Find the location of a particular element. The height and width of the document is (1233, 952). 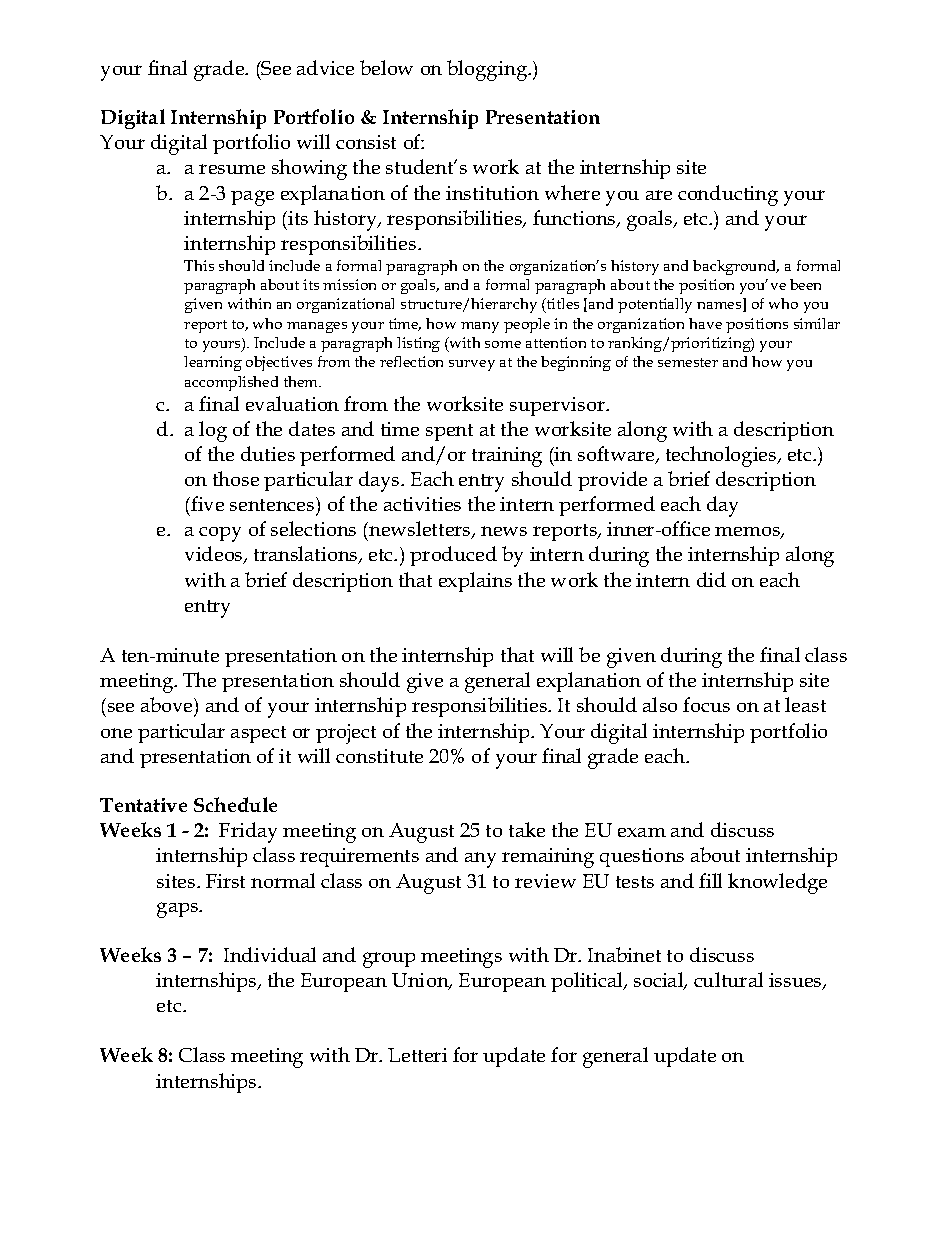

survey is located at coordinates (472, 365).
